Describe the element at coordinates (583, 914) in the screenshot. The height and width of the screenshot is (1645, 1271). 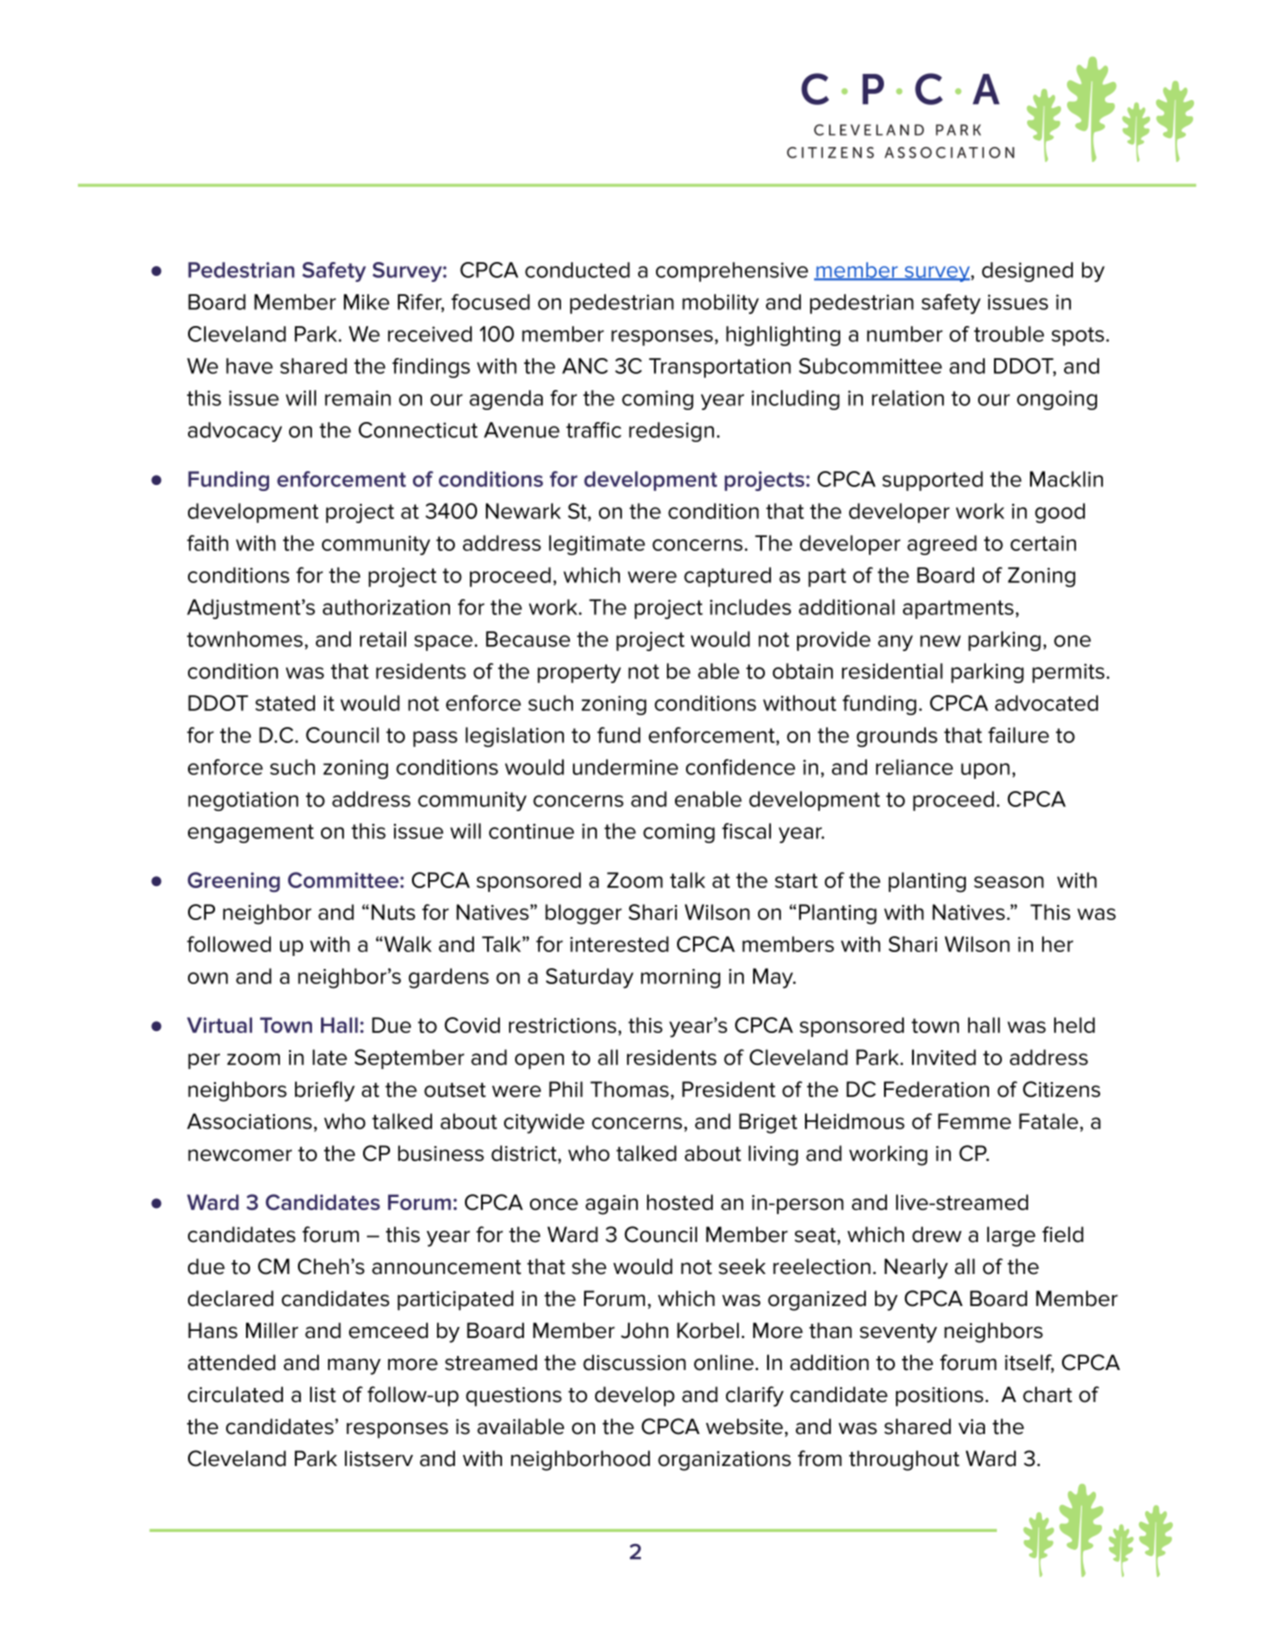
I see `blogger` at that location.
